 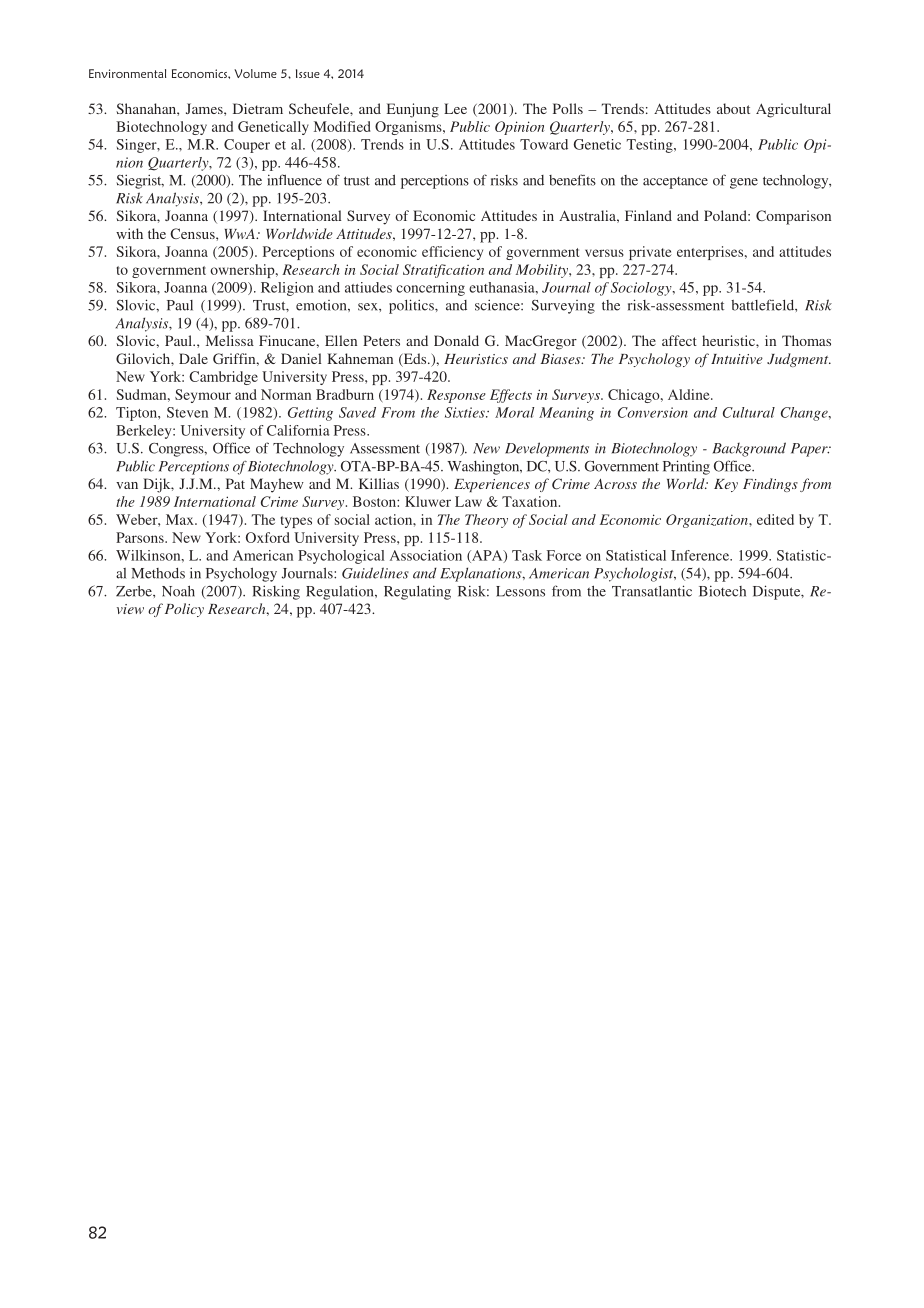 What do you see at coordinates (230, 340) in the page?
I see `Melissa` at bounding box center [230, 340].
